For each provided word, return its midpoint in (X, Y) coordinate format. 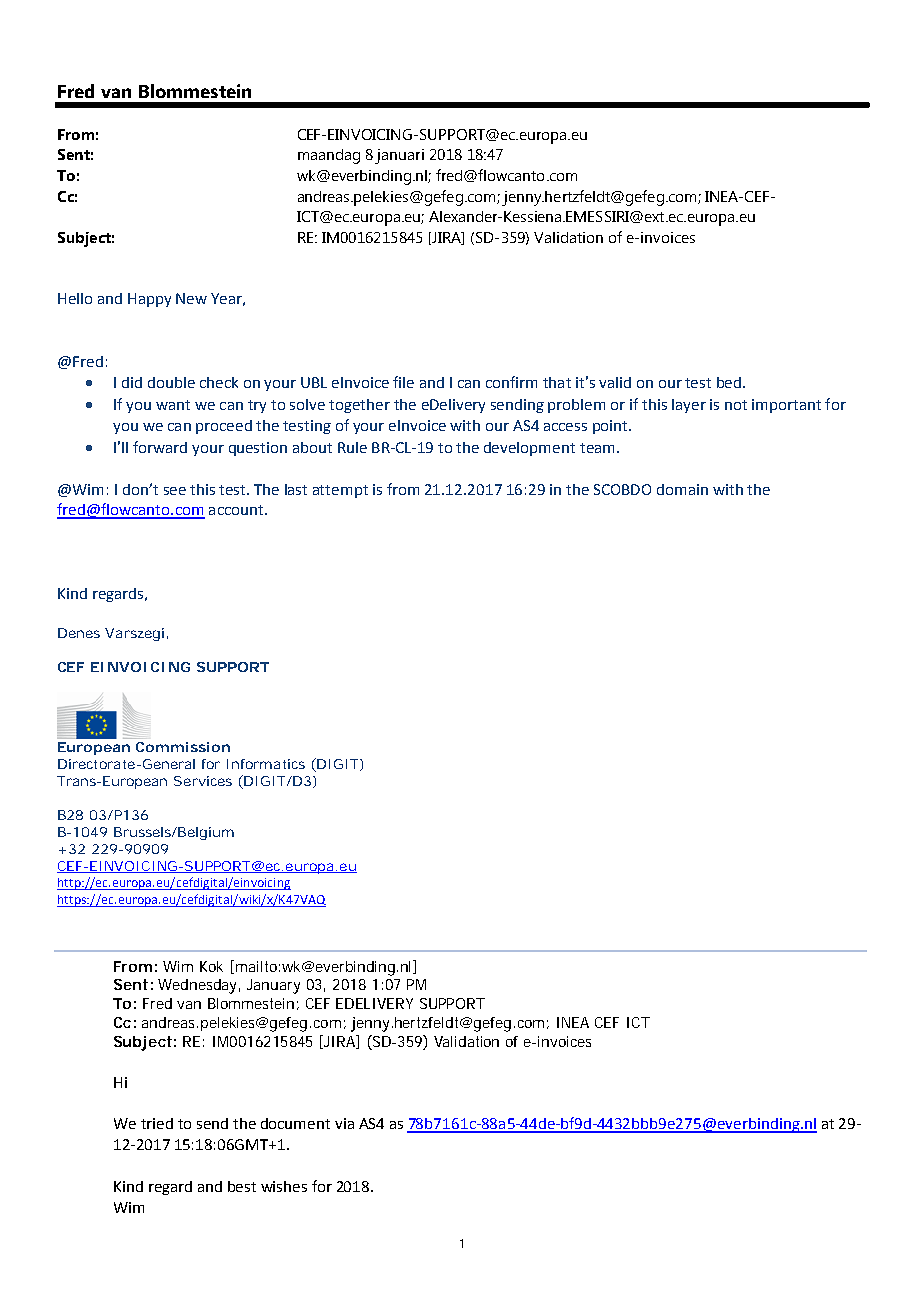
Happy (149, 300)
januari (399, 156)
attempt (340, 491)
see (175, 491)
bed (730, 382)
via (344, 1123)
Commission (183, 747)
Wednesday (199, 986)
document (295, 1123)
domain (682, 489)
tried (157, 1123)
